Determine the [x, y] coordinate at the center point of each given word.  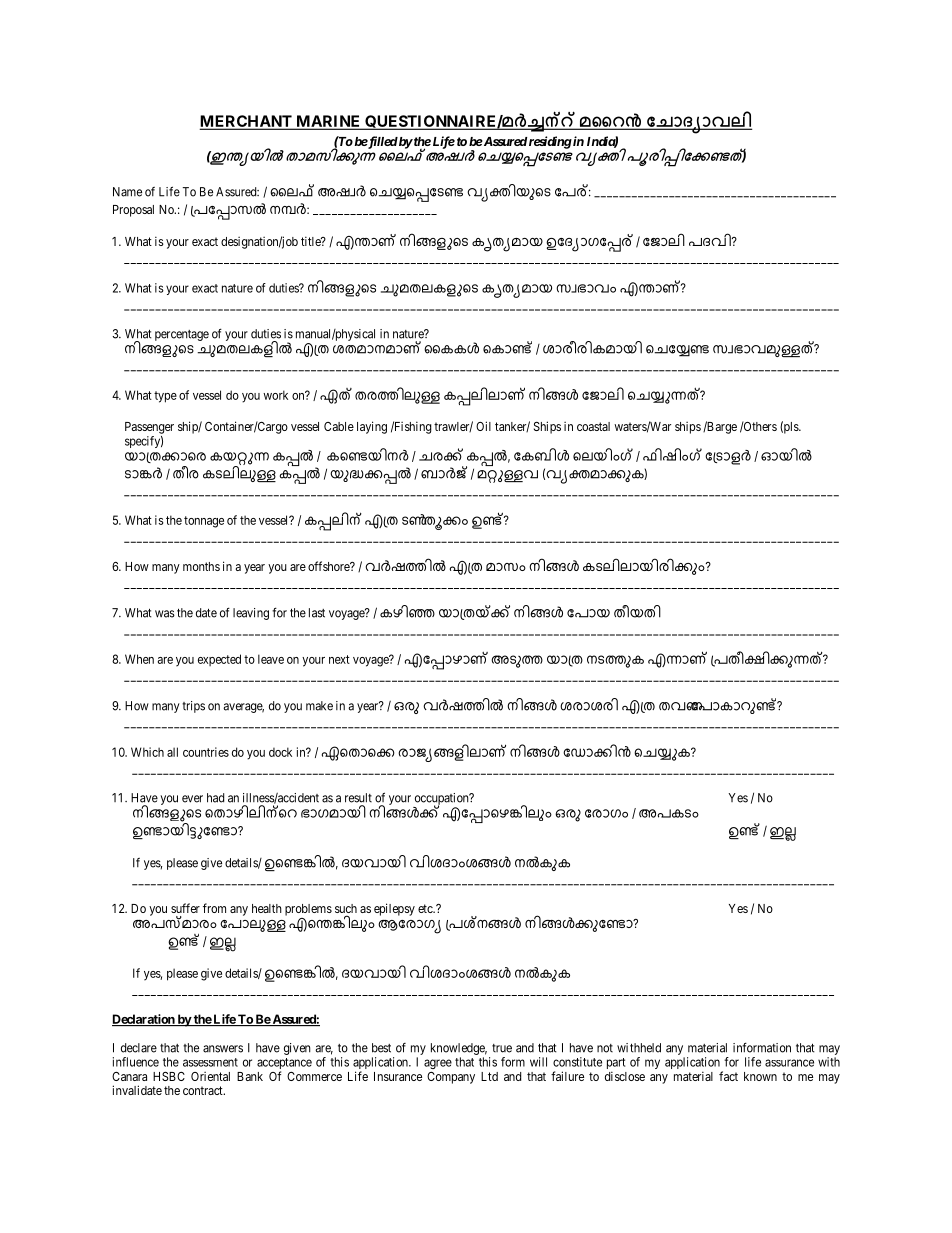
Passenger [149, 428]
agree [438, 1064]
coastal [593, 426]
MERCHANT [247, 122]
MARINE [328, 122]
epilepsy [394, 909]
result [358, 798]
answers [223, 1049]
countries [206, 752]
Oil [483, 426]
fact [728, 1076]
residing [550, 142]
